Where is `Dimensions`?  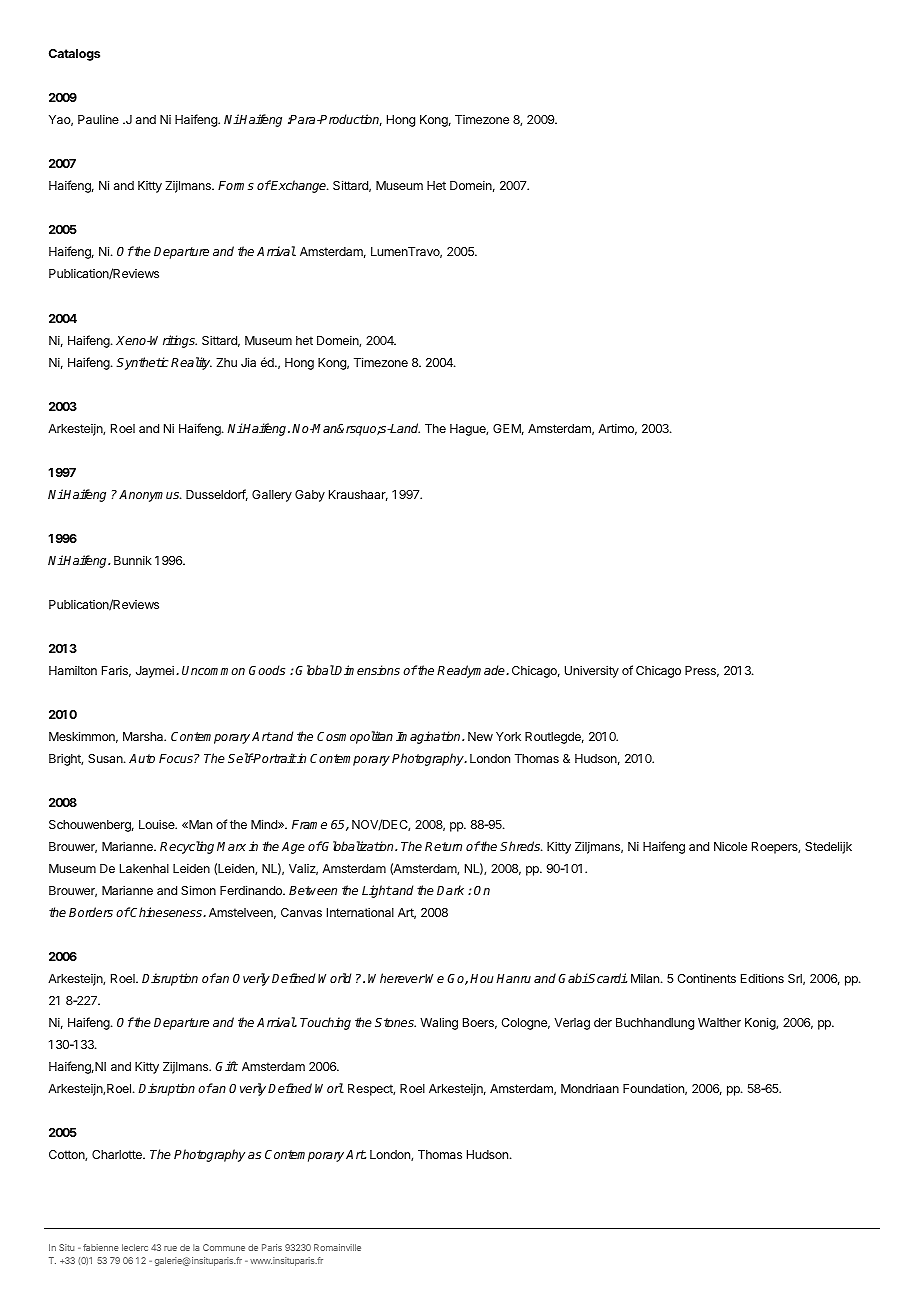 Dimensions is located at coordinates (367, 670).
